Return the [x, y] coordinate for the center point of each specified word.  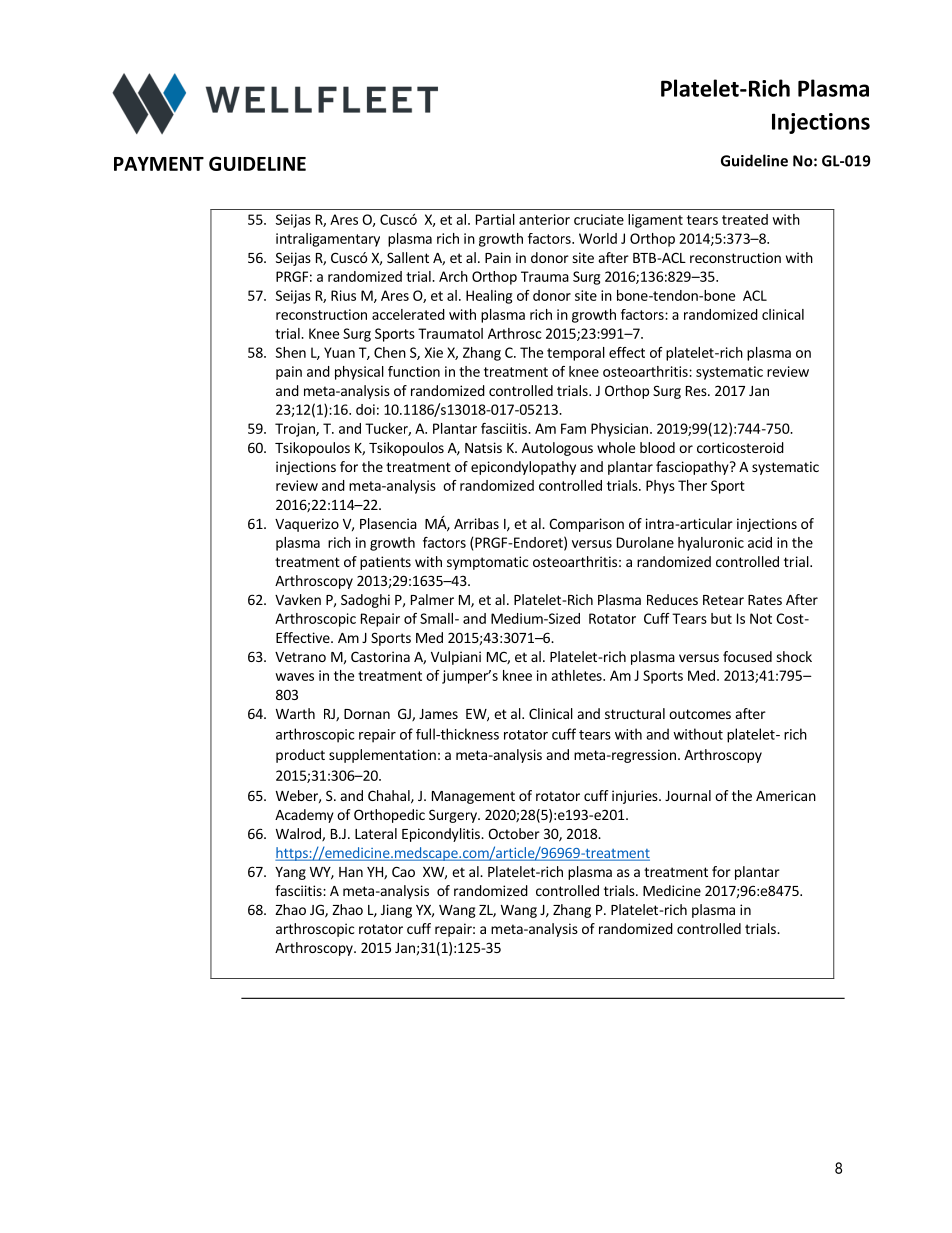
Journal [688, 795]
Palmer [432, 599]
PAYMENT [159, 164]
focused [747, 656]
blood [657, 447]
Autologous [557, 449]
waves [294, 677]
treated [745, 219]
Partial [495, 219]
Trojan [296, 430]
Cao [403, 871]
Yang [290, 873]
